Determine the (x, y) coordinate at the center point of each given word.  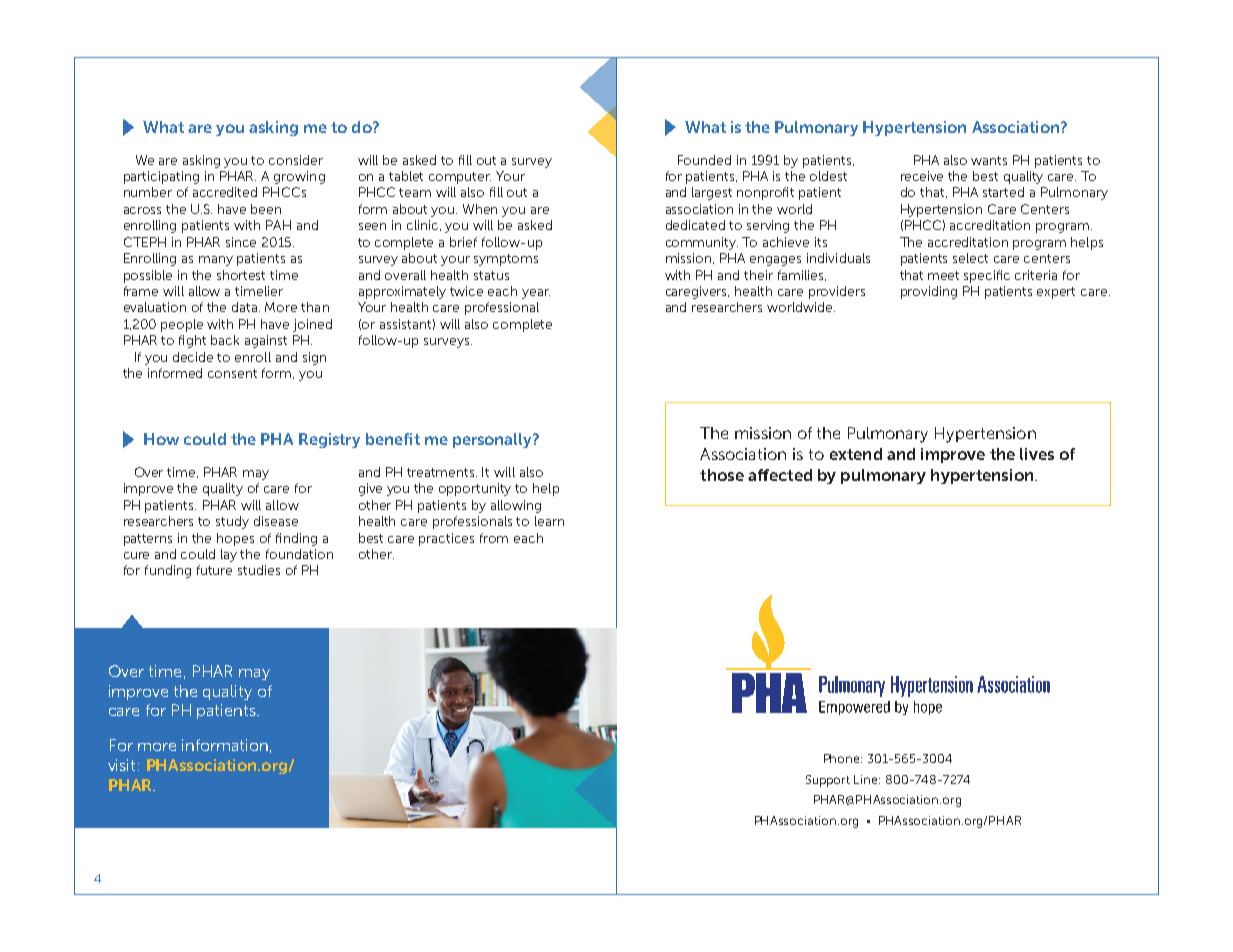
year (536, 294)
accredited (225, 192)
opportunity (475, 489)
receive (922, 176)
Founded (704, 160)
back (225, 340)
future (214, 570)
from (494, 538)
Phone (843, 758)
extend (856, 454)
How (161, 439)
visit (123, 765)
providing (929, 292)
